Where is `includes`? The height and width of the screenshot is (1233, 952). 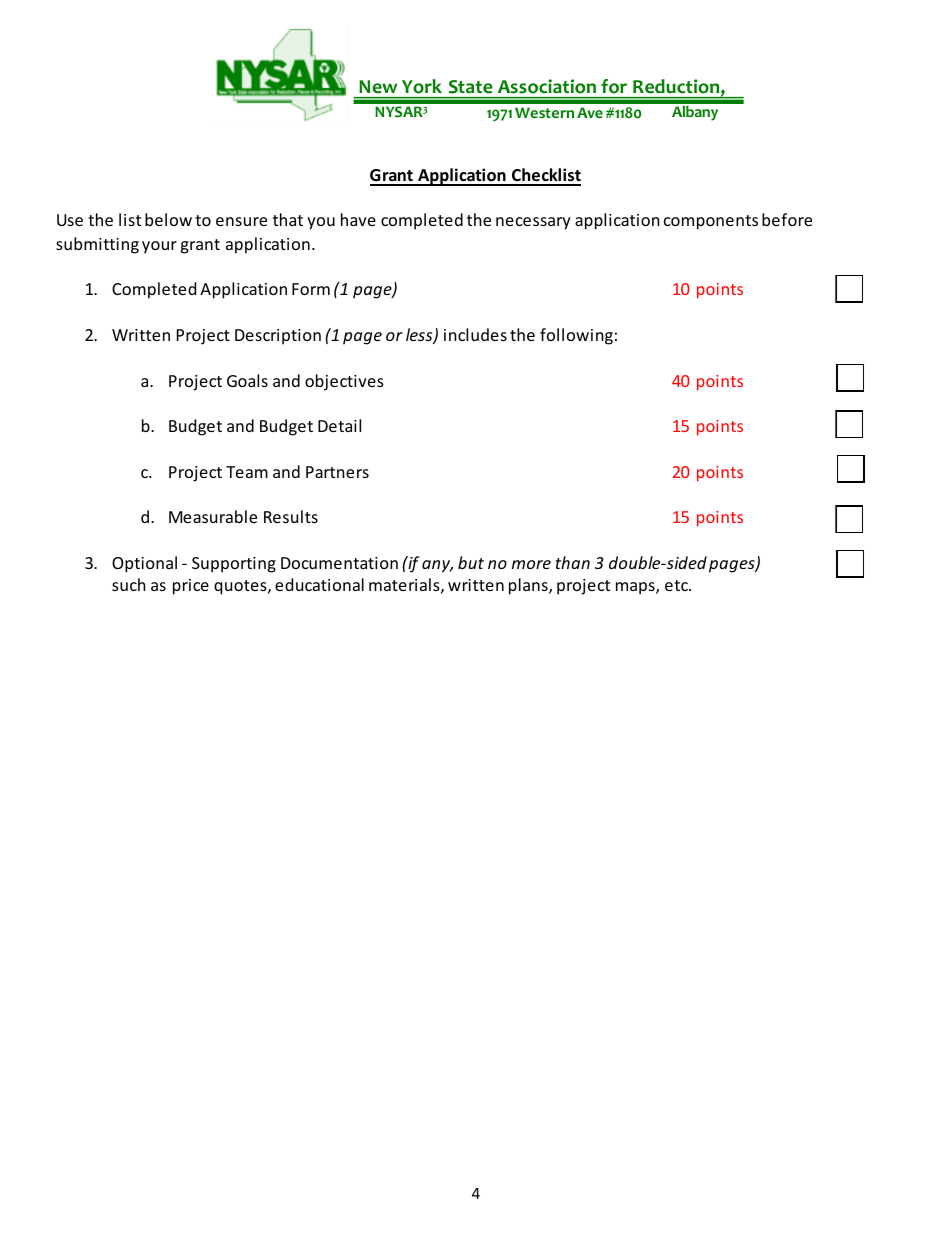 includes is located at coordinates (475, 334).
